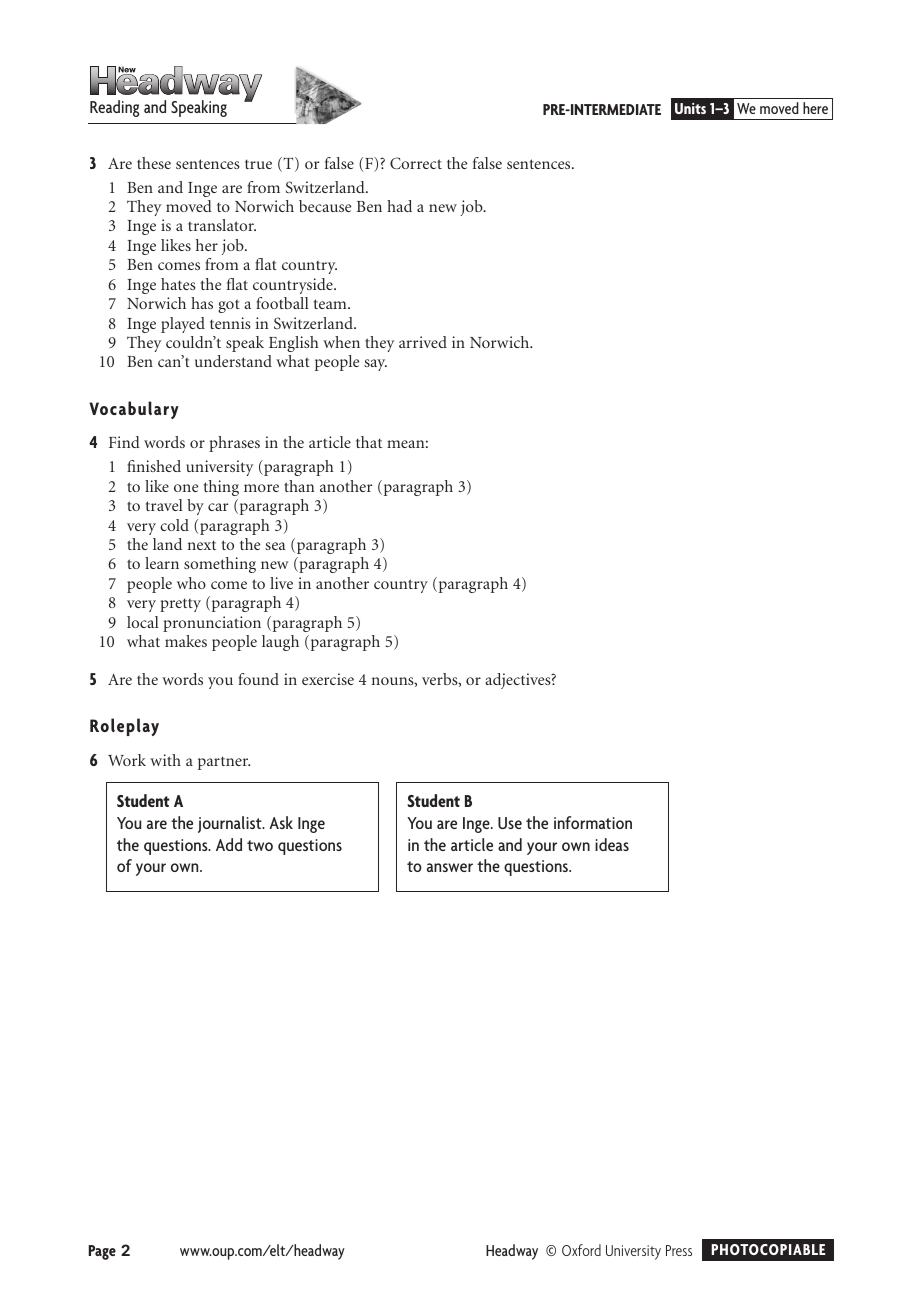 The height and width of the image is (1308, 924). Describe the element at coordinates (593, 822) in the image. I see `information` at that location.
